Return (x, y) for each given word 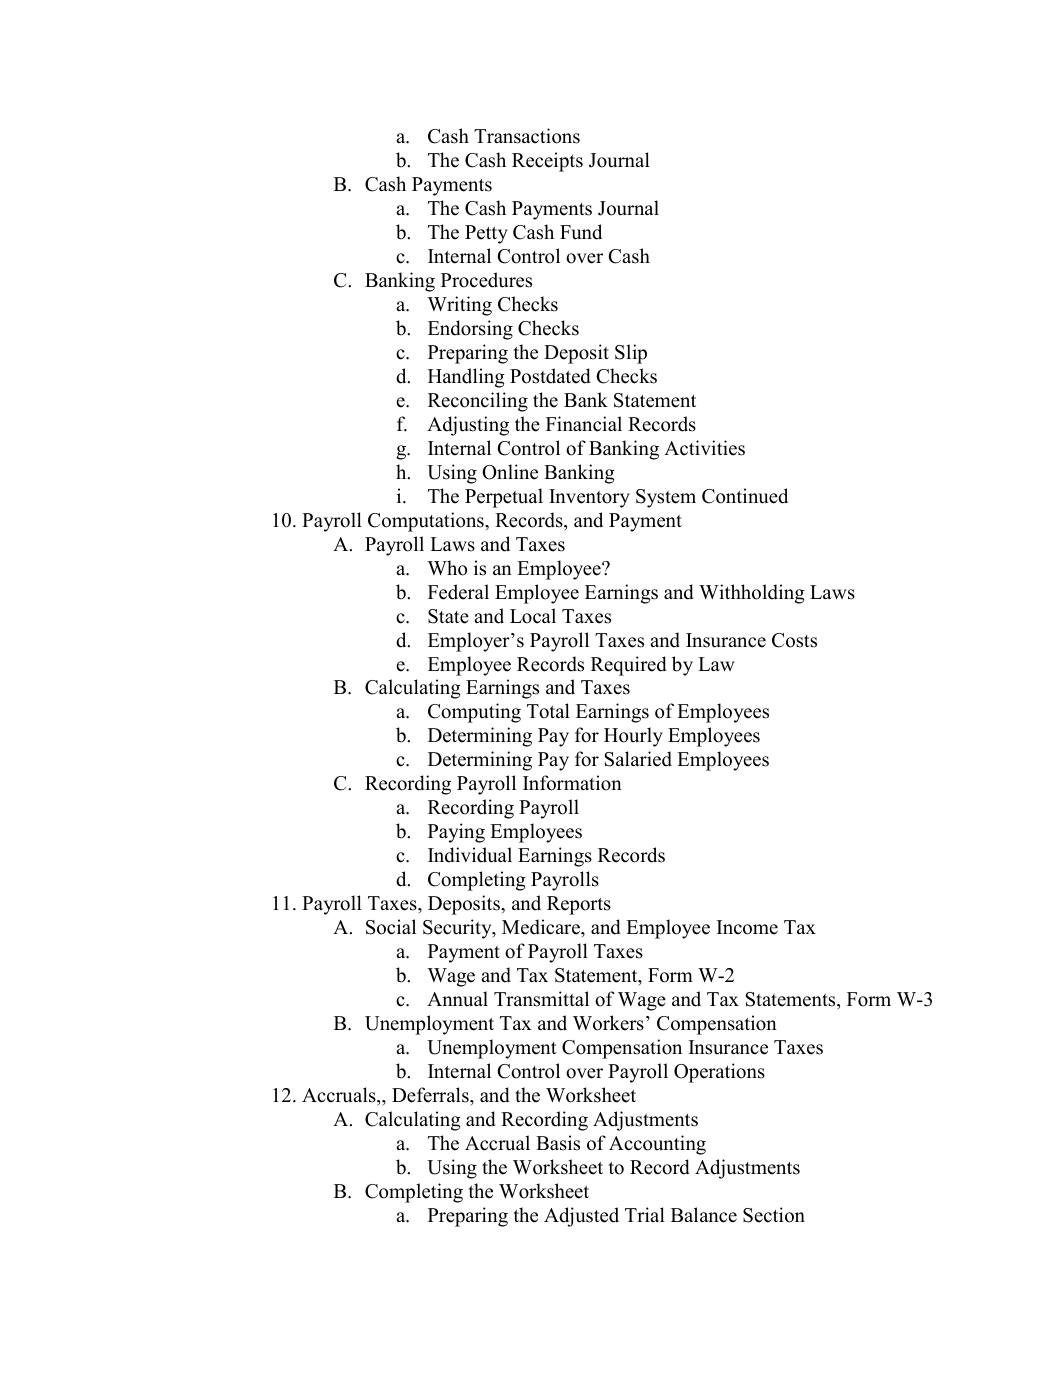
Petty (486, 234)
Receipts (547, 162)
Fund (581, 232)
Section (774, 1215)
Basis (558, 1143)
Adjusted (581, 1217)
